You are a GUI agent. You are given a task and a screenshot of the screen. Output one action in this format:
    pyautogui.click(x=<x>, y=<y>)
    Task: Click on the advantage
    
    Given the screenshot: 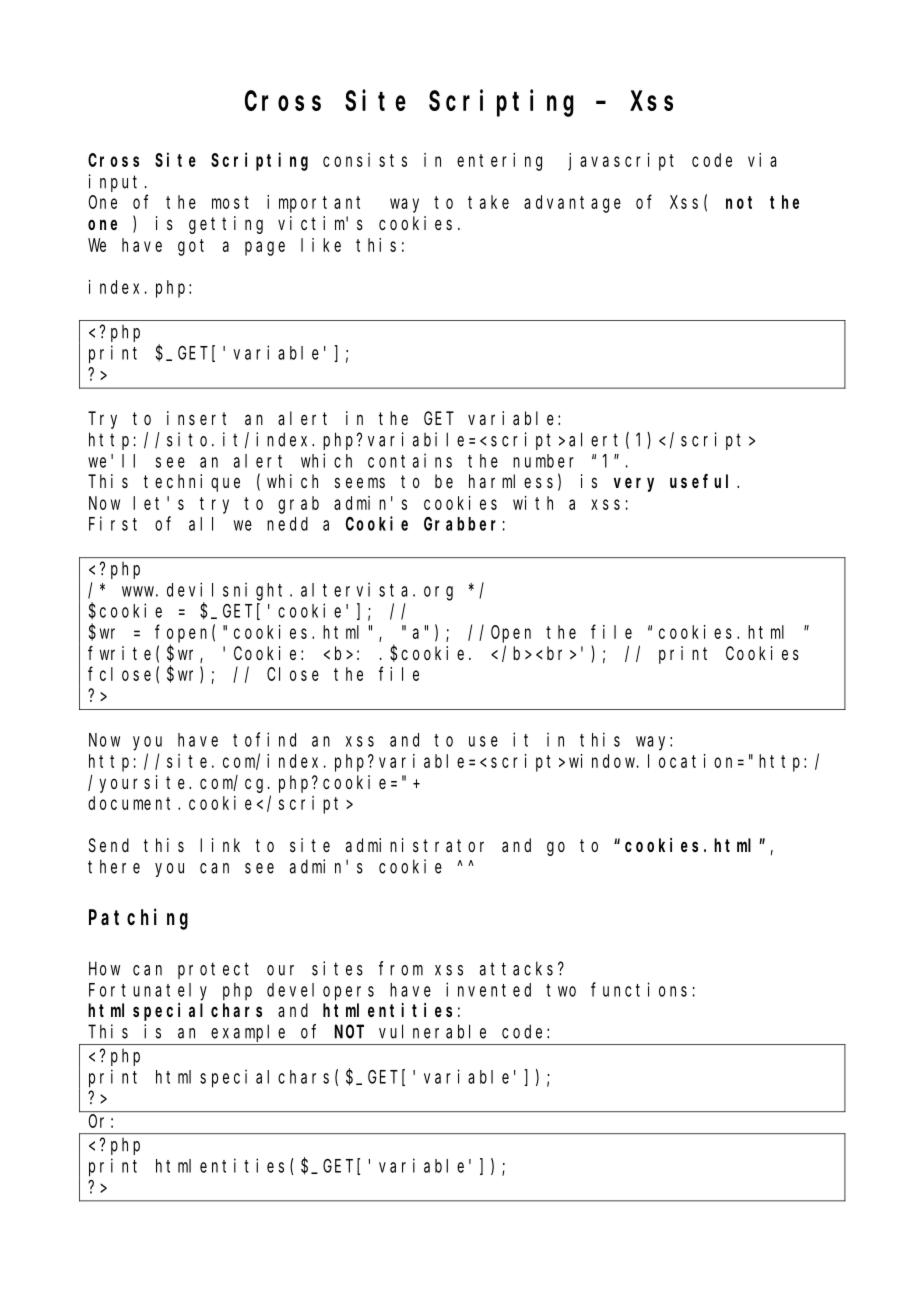 What is the action you would take?
    pyautogui.click(x=572, y=204)
